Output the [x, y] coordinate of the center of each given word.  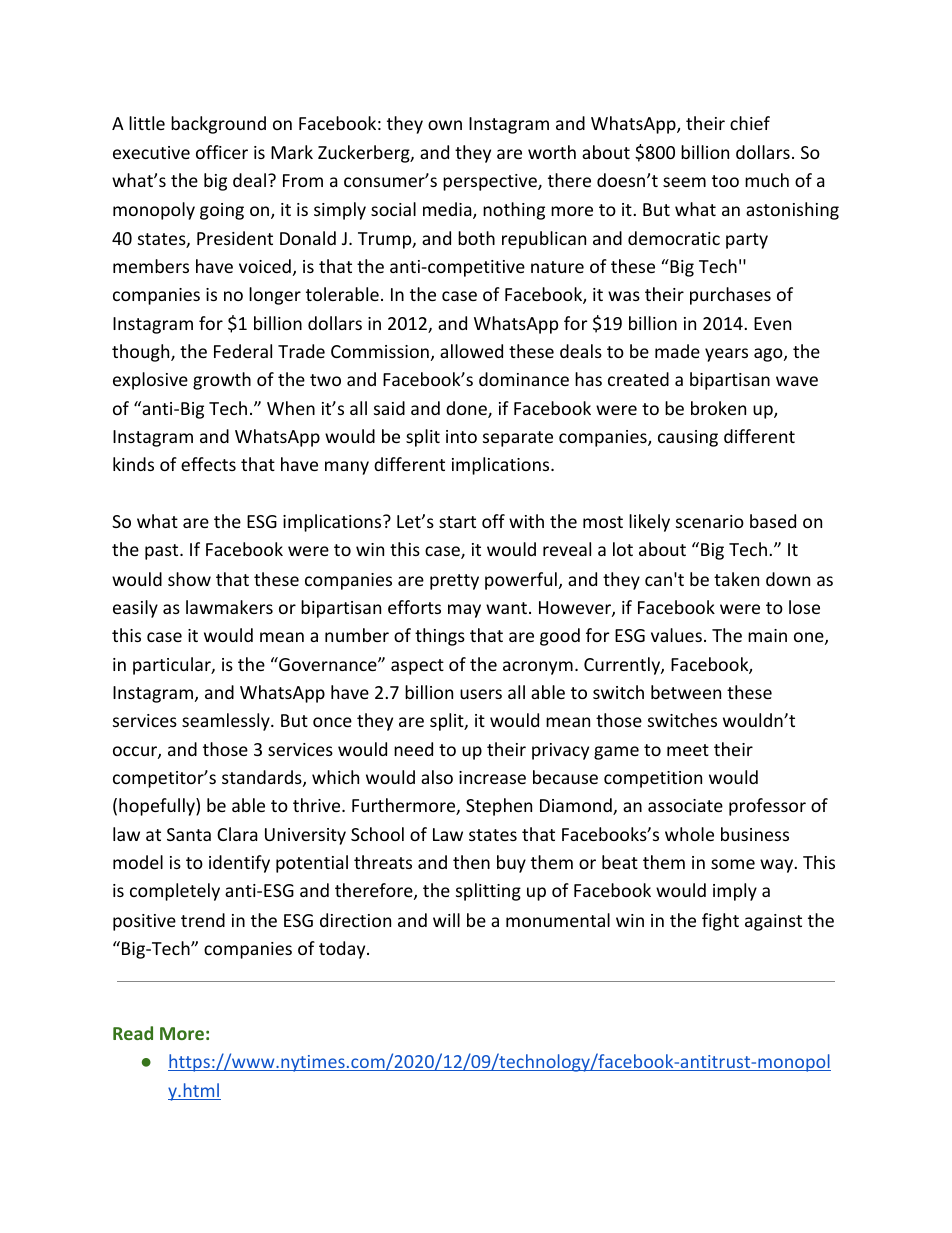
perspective [491, 182]
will [446, 920]
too [725, 181]
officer [222, 152]
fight [720, 922]
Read [133, 1033]
